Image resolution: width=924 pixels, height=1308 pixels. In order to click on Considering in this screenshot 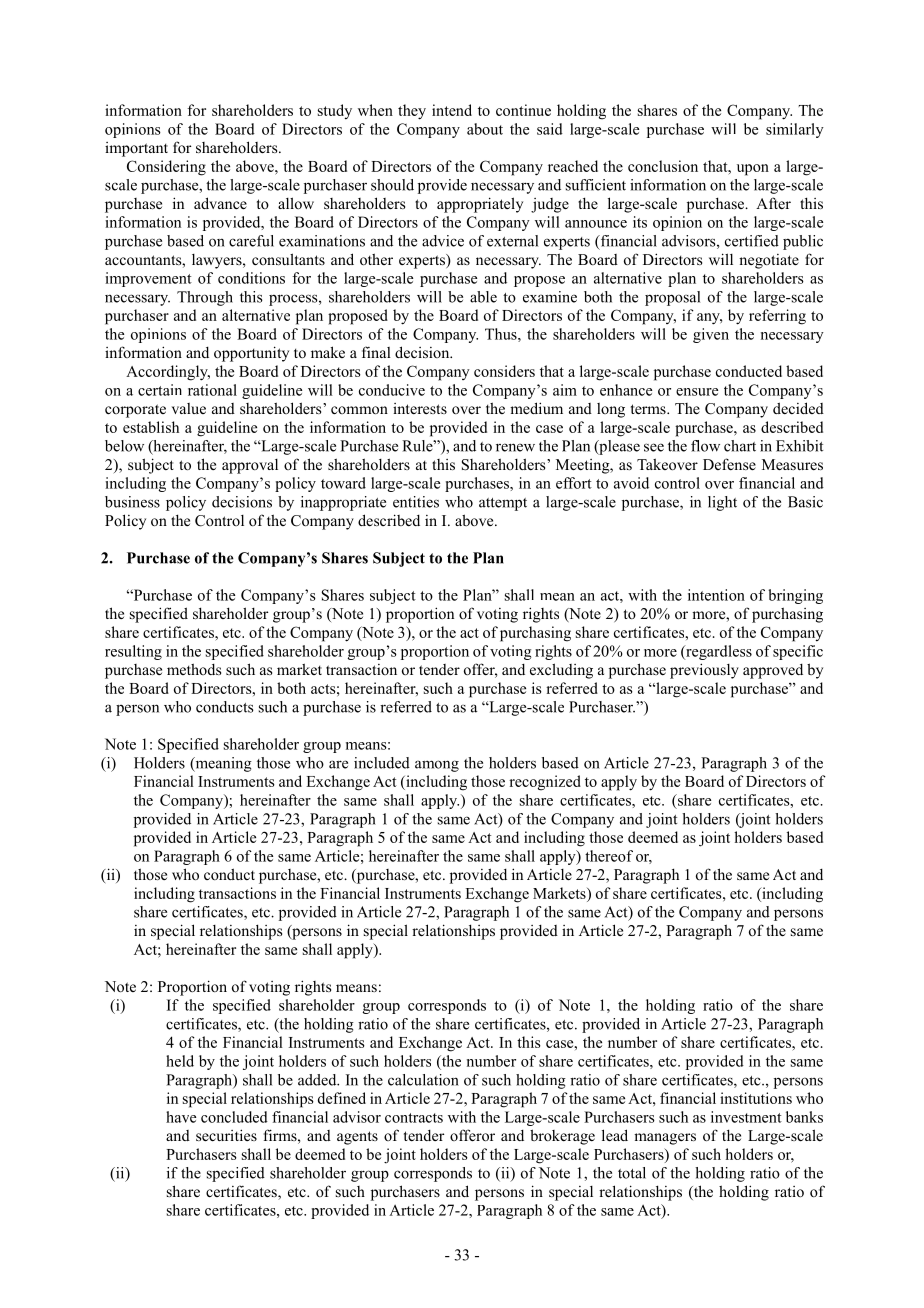, I will do `click(166, 168)`.
